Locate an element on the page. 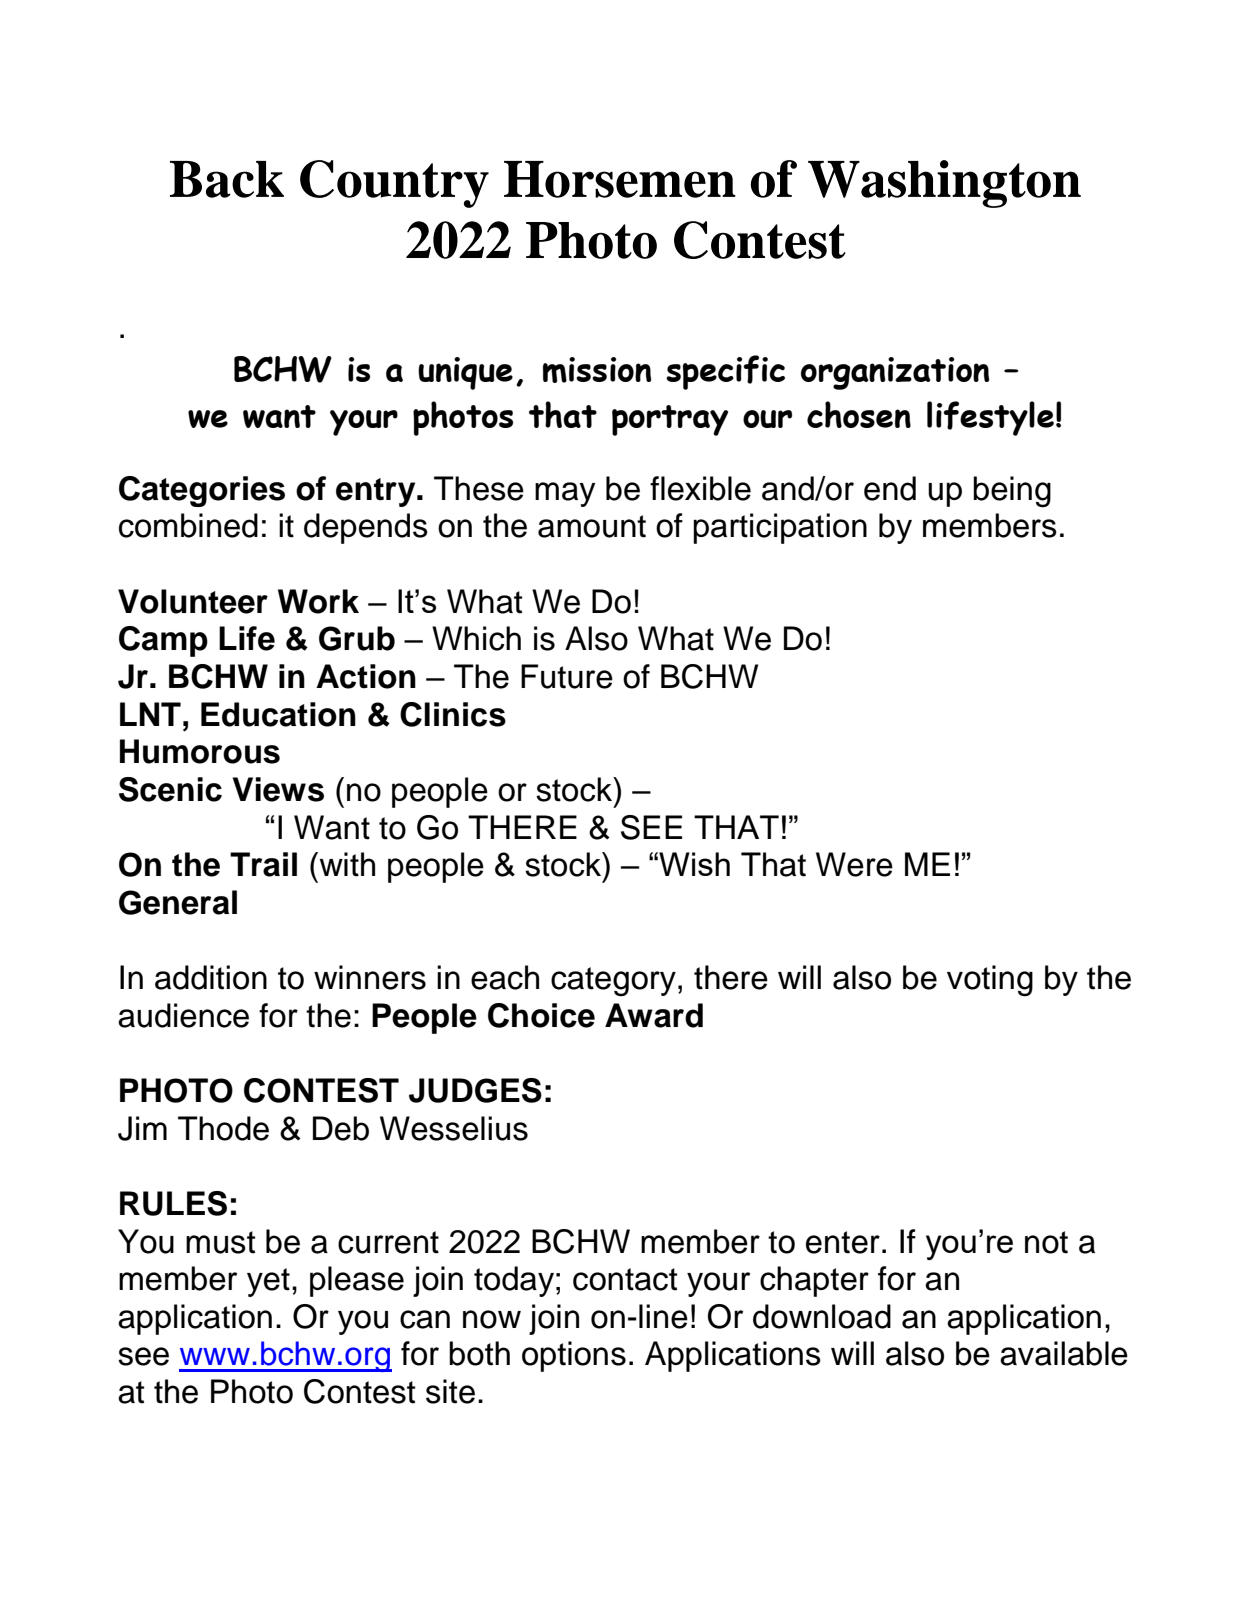 The height and width of the document is (1620, 1251). Washington is located at coordinates (944, 184).
